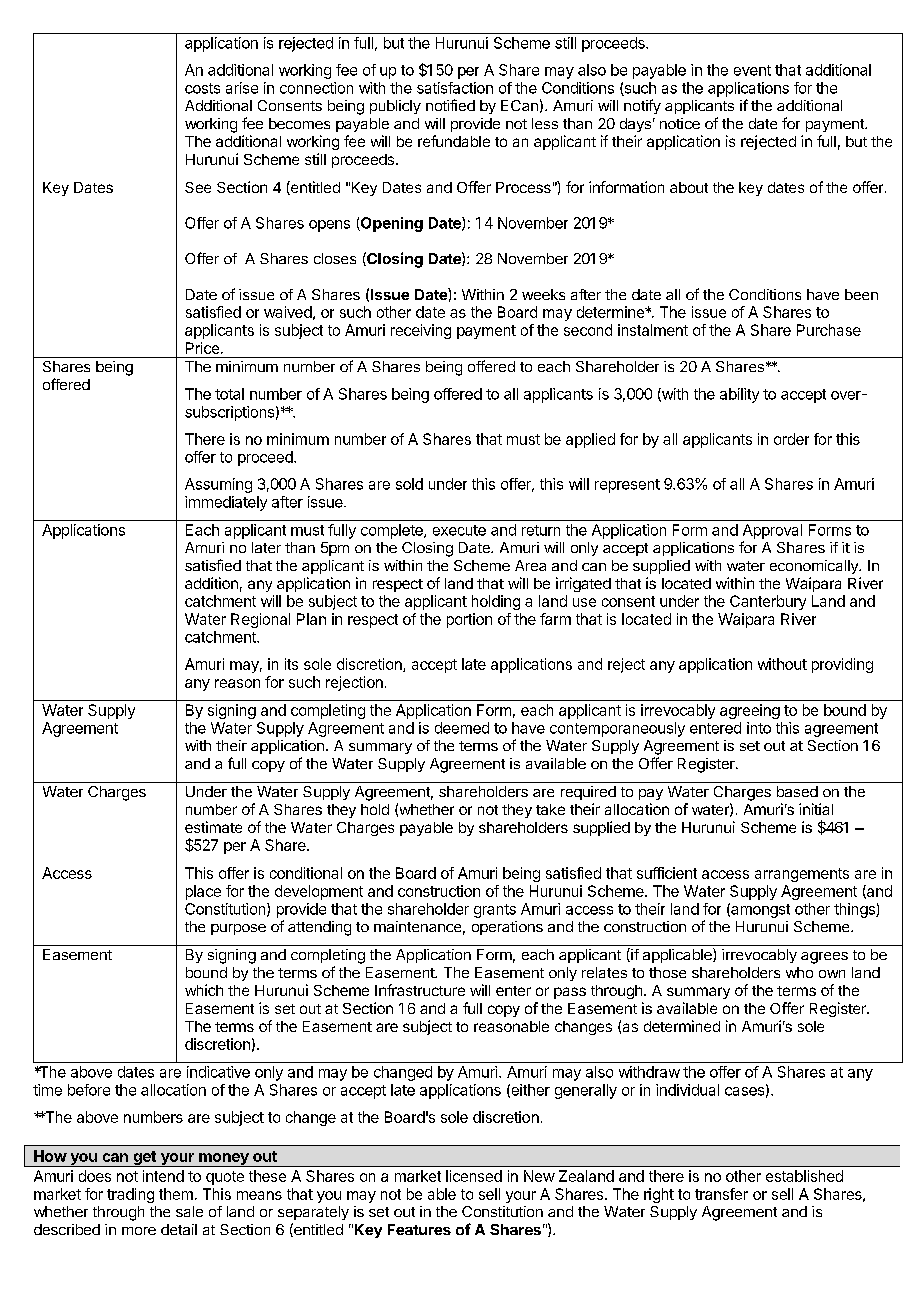 This screenshot has height=1308, width=924. I want to click on event, so click(752, 70).
